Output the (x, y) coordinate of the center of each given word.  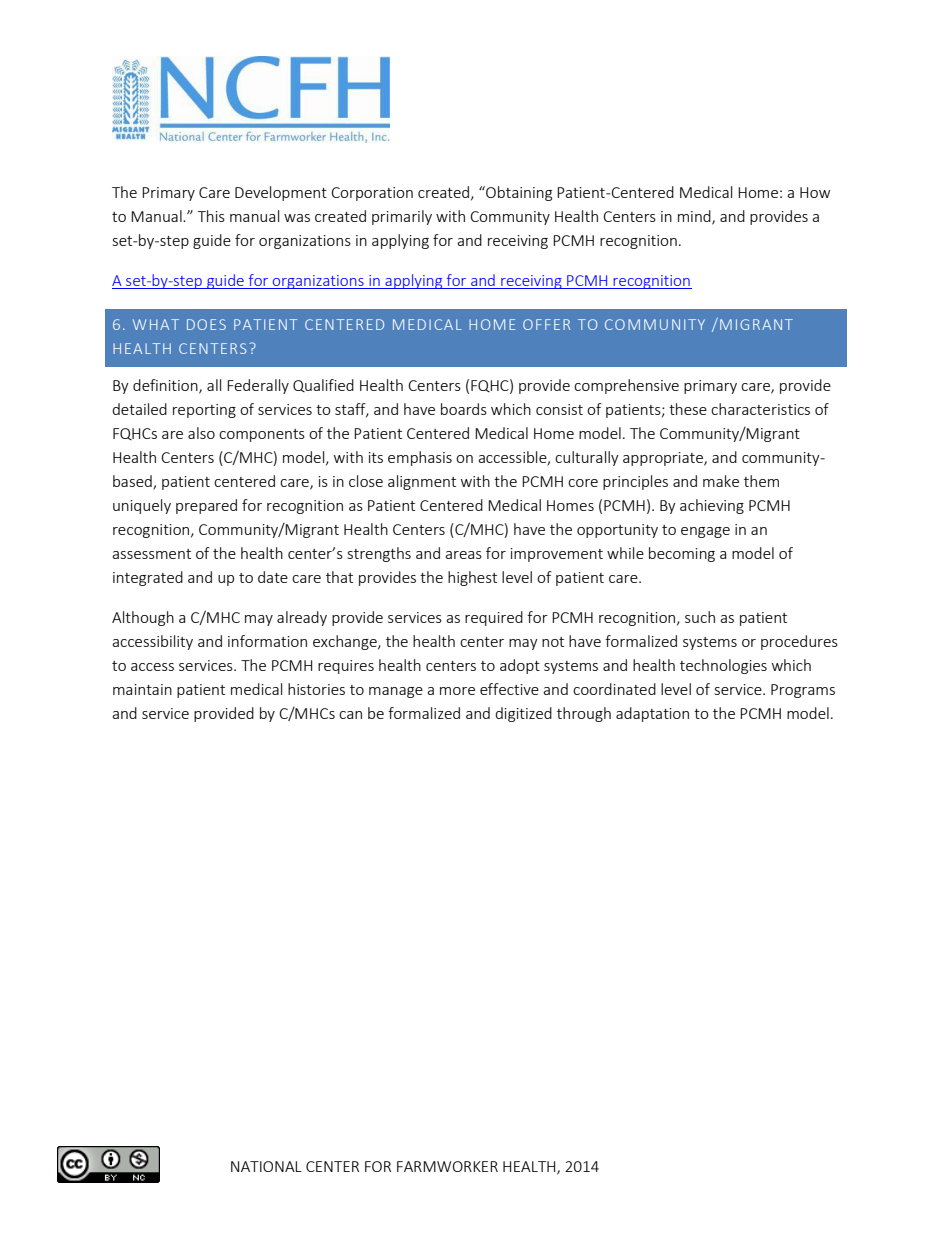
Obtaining (518, 193)
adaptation (652, 714)
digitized (523, 714)
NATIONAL (266, 1166)
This (211, 216)
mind (695, 217)
